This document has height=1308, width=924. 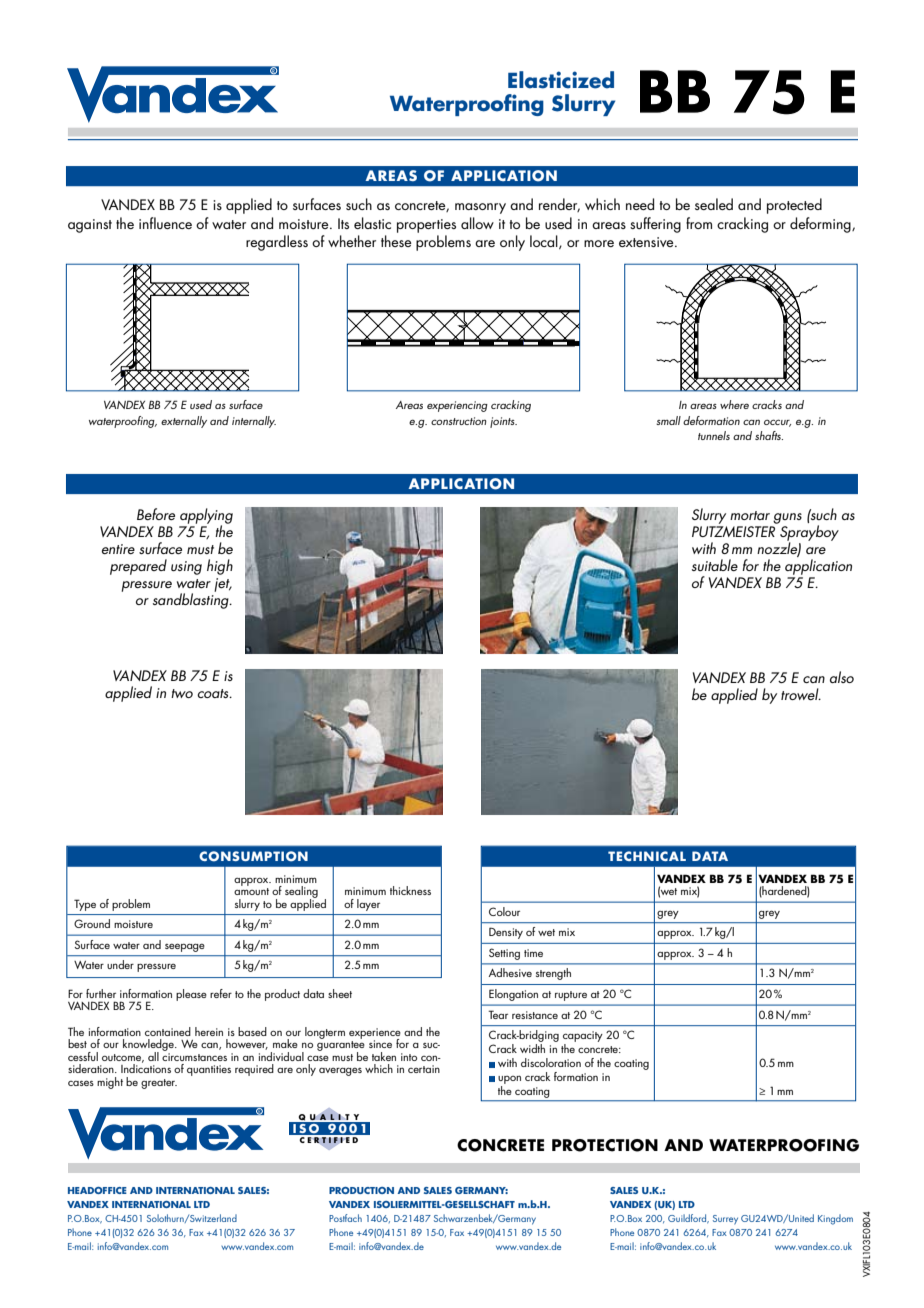 I want to click on construction, so click(x=459, y=421).
